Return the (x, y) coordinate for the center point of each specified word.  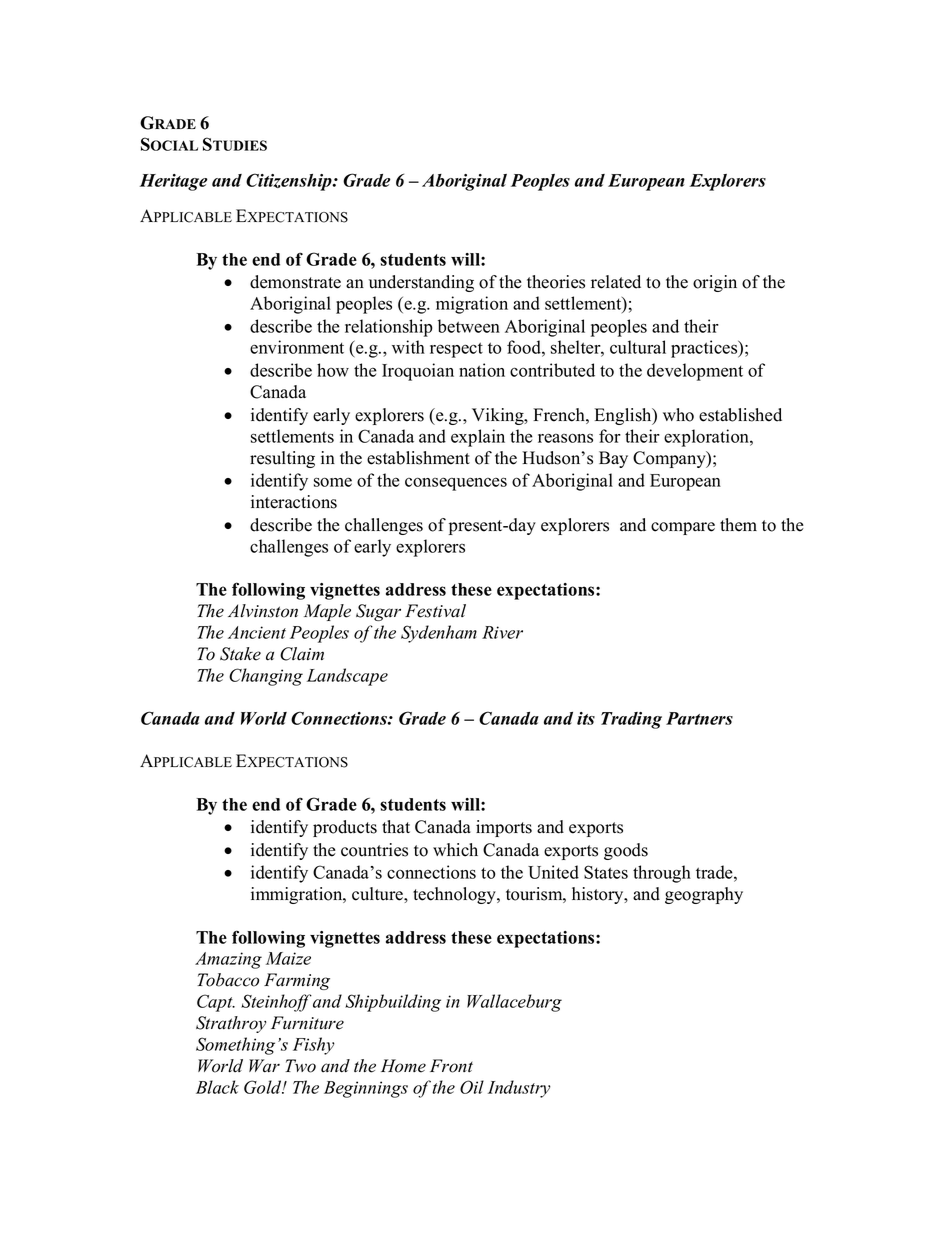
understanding (421, 283)
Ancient (257, 632)
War (264, 1066)
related (616, 282)
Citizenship (290, 182)
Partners (699, 718)
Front (451, 1066)
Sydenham (439, 634)
